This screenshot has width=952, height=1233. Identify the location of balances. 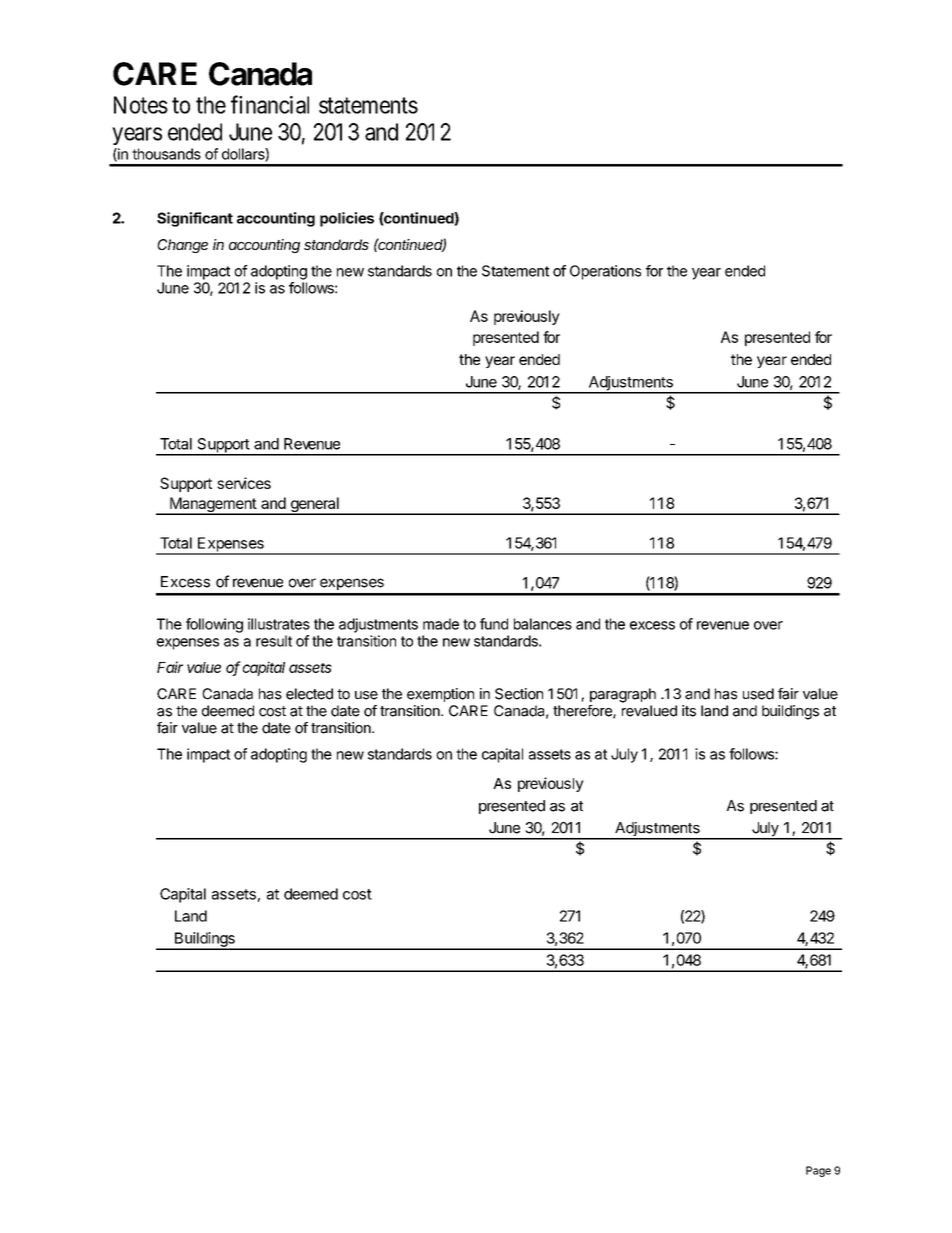
(543, 624).
